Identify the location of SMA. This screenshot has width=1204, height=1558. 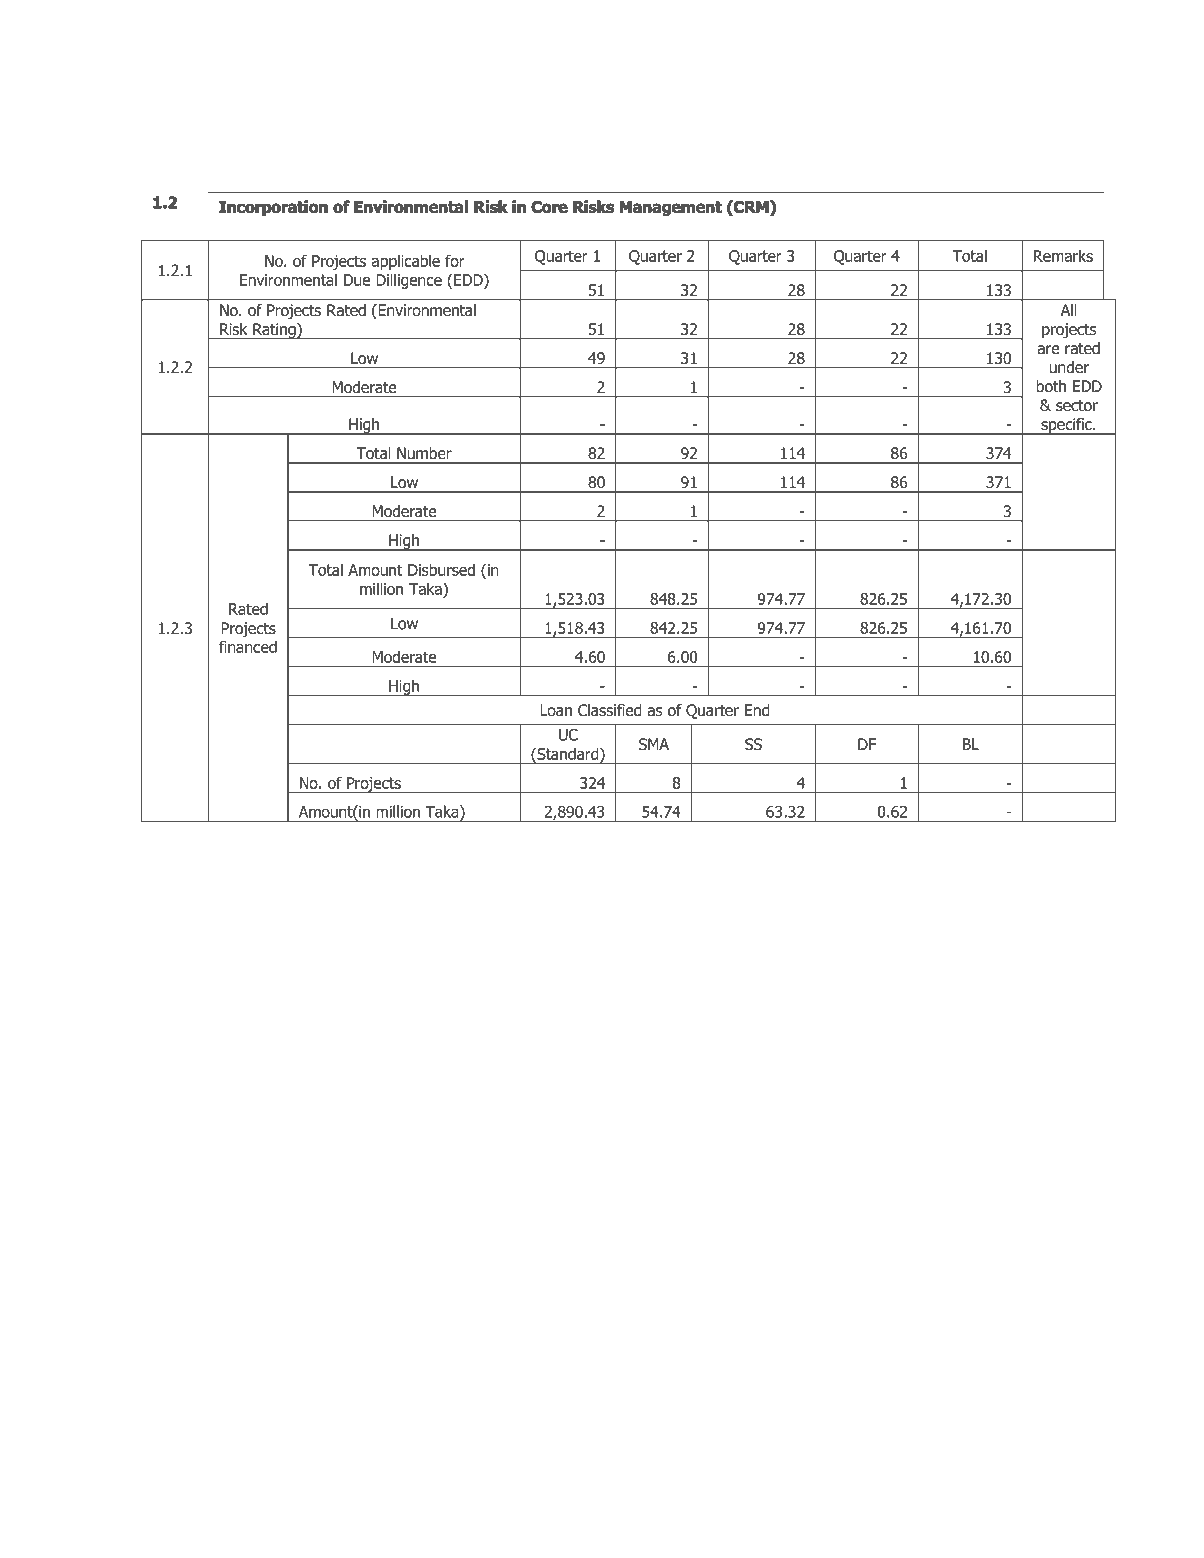
(654, 744).
